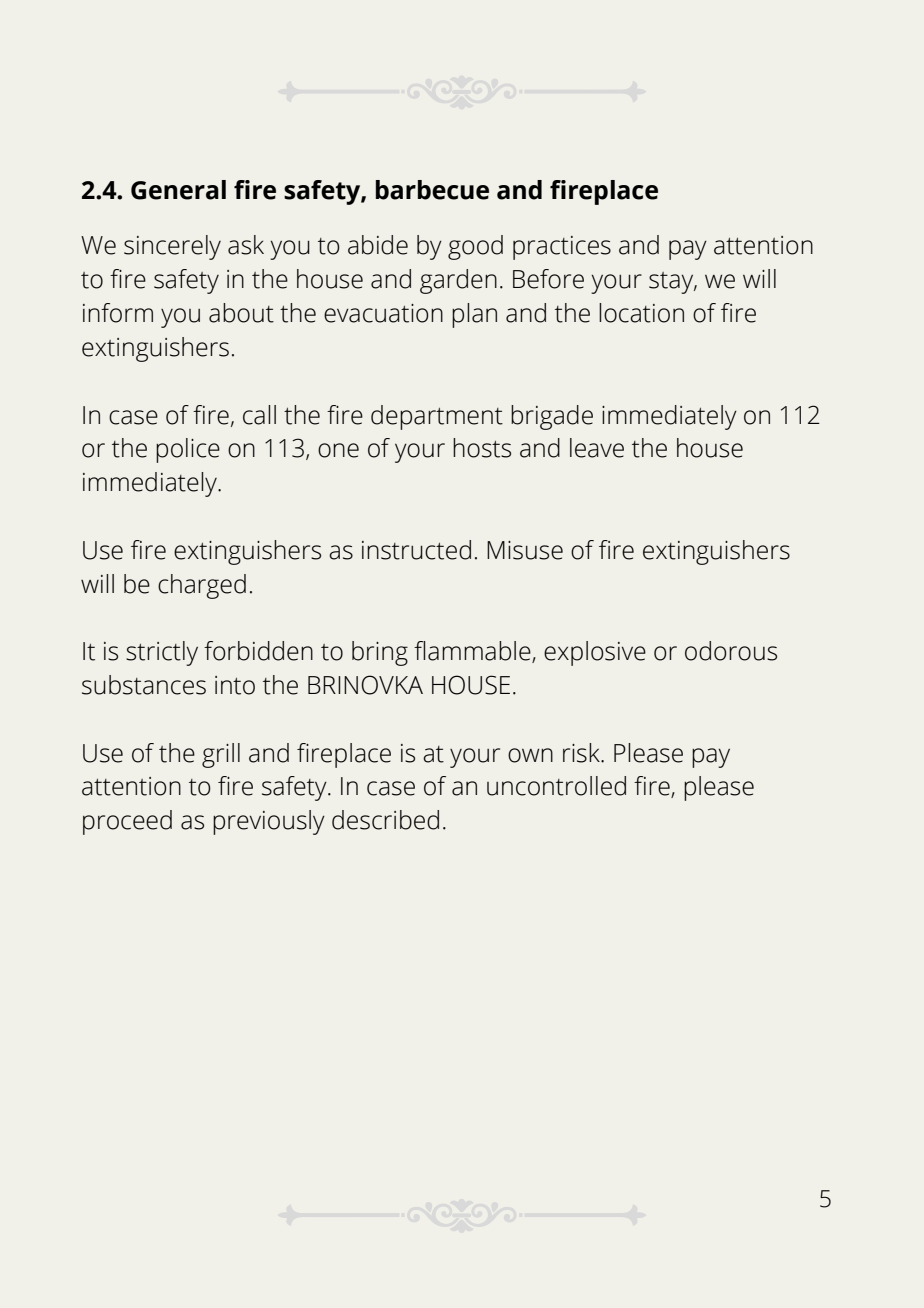 This screenshot has width=924, height=1308. I want to click on practices, so click(562, 248).
